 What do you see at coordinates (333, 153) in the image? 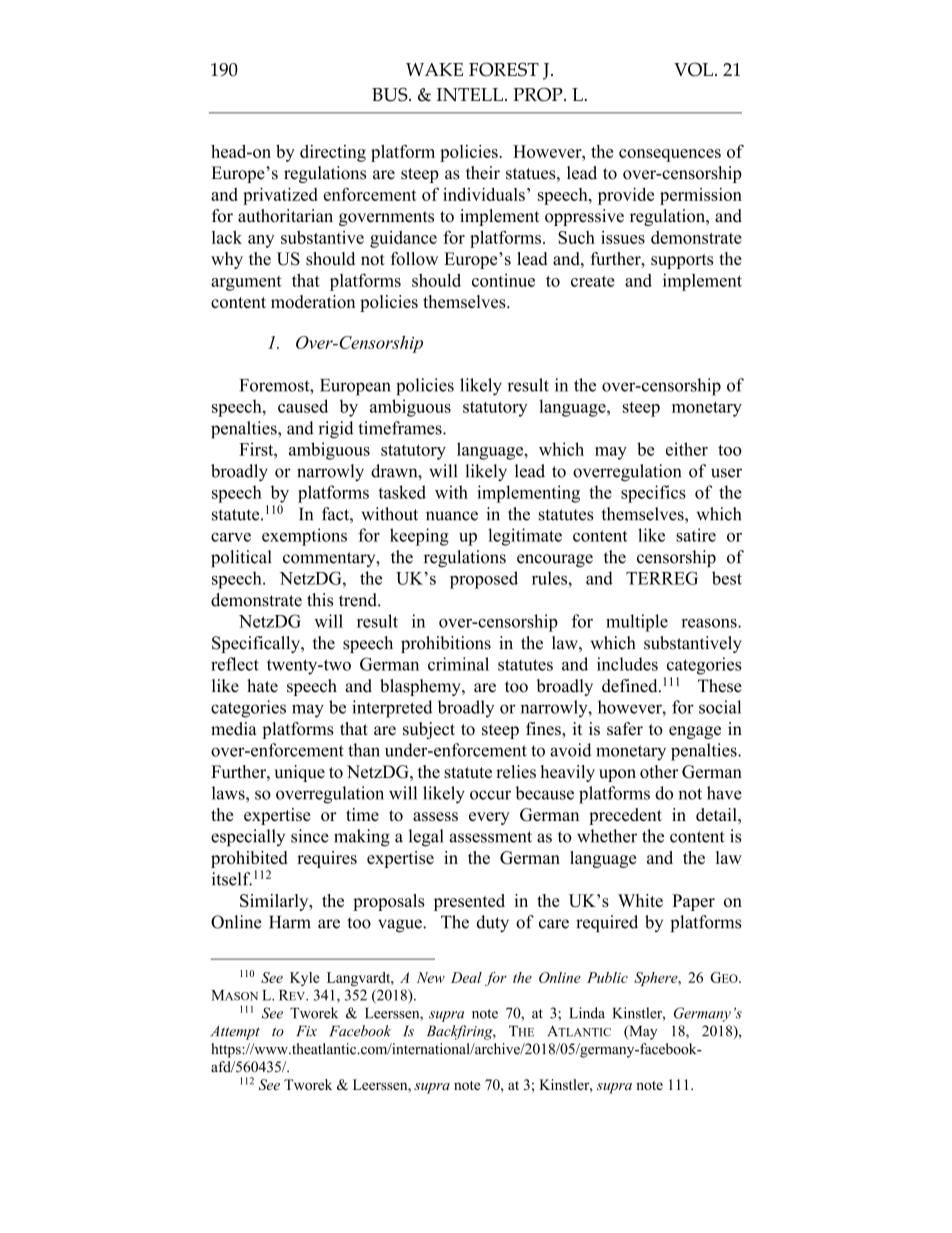
I see `directing` at bounding box center [333, 153].
